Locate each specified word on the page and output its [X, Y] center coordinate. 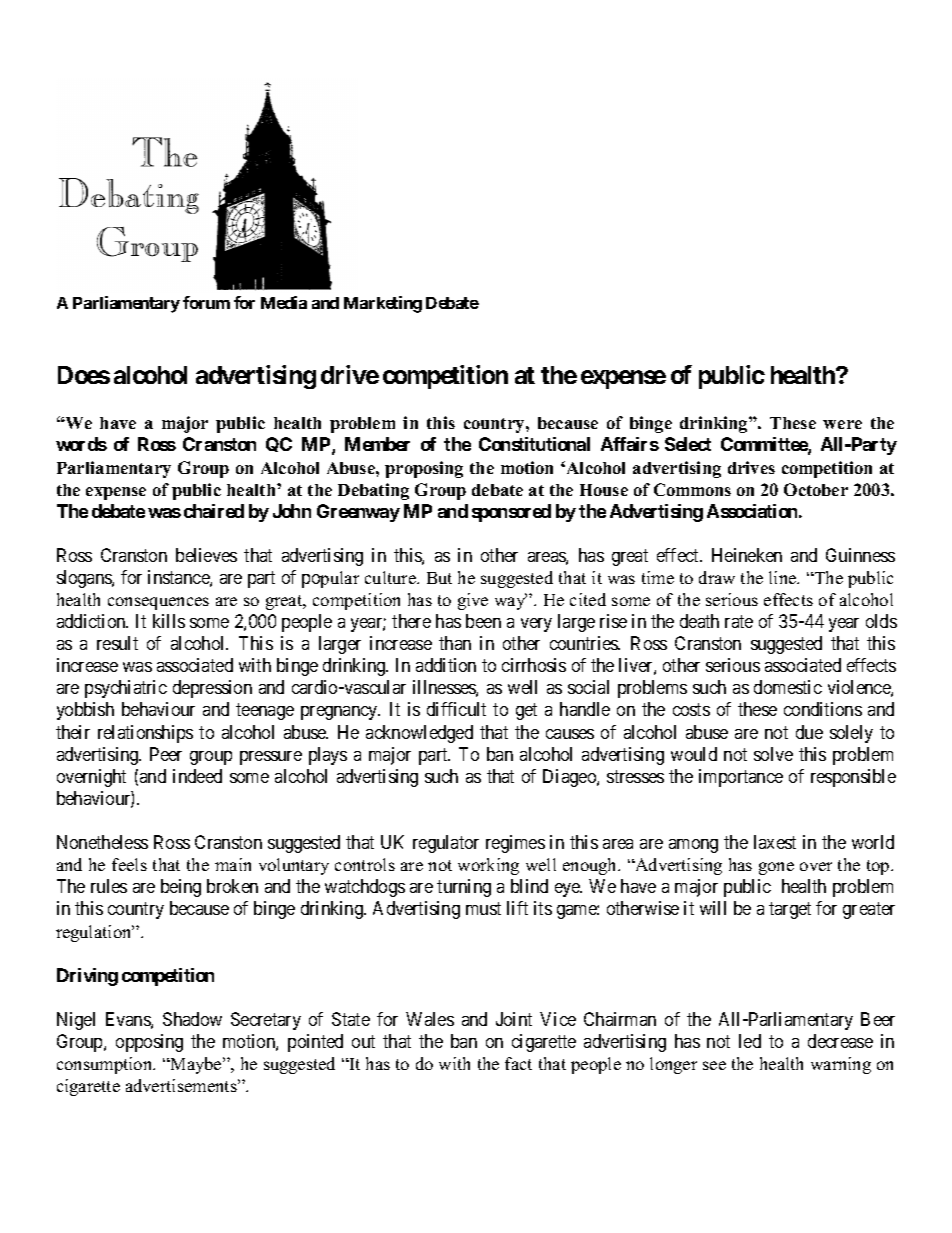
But [439, 578]
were [842, 424]
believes [206, 555]
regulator [446, 844]
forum [206, 302]
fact [518, 1063]
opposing [149, 1043]
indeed [197, 776]
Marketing [383, 304]
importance [741, 778]
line [784, 577]
